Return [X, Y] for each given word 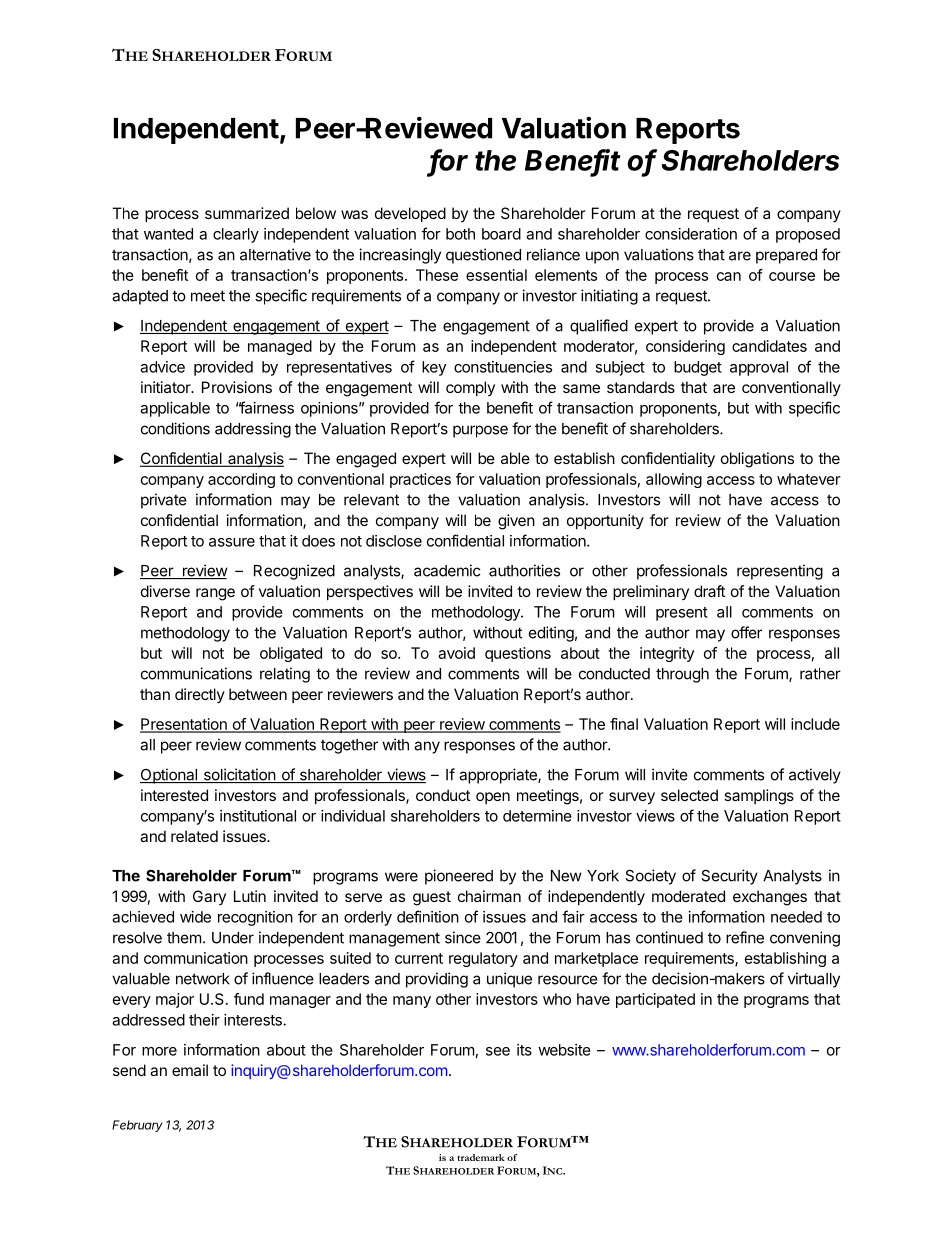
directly [200, 695]
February [137, 1126]
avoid [456, 653]
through [682, 675]
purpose [480, 431]
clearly [236, 235]
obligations [757, 460]
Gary [209, 897]
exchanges [770, 898]
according [241, 480]
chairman [489, 896]
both [460, 234]
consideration [691, 234]
